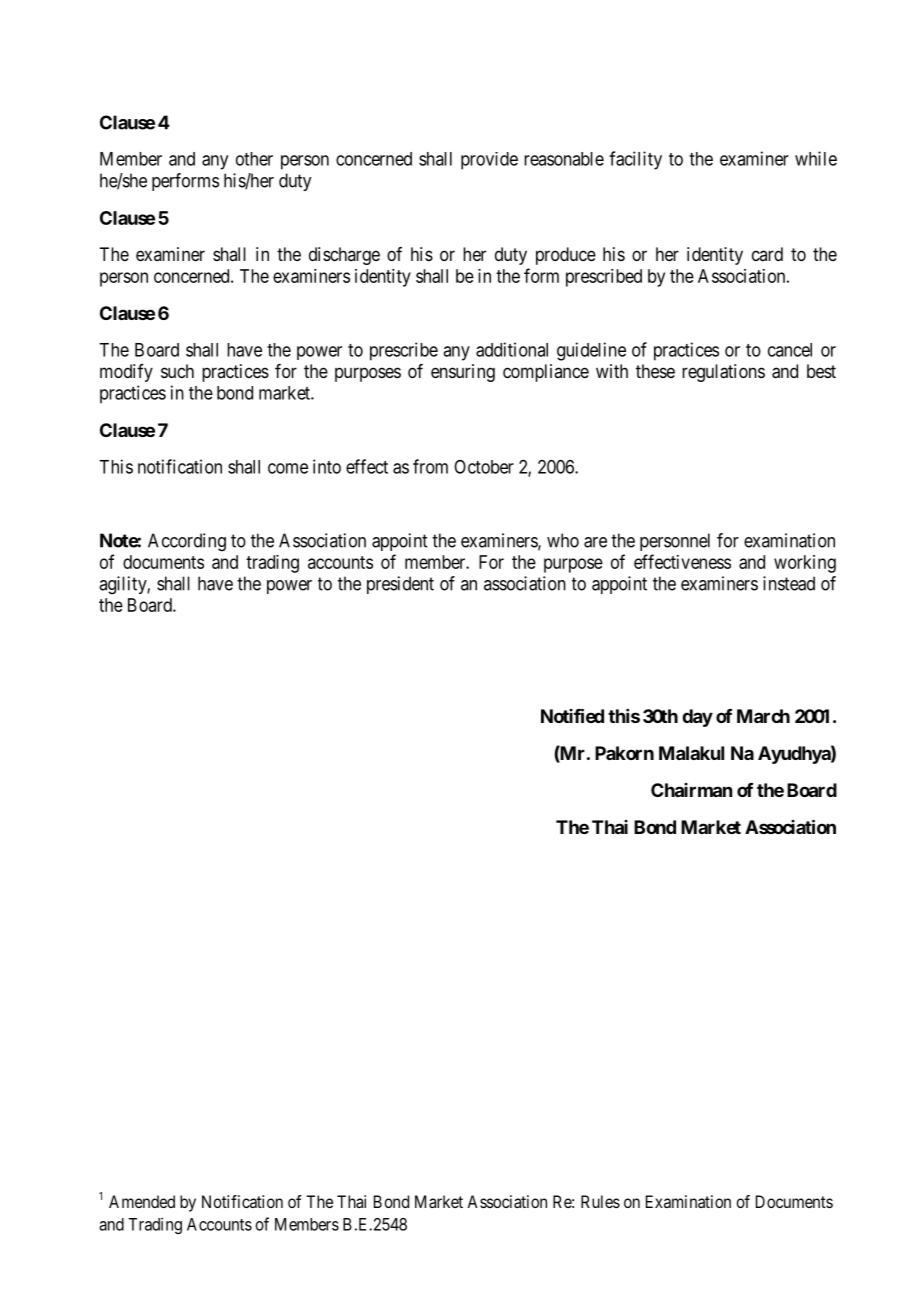 The width and height of the screenshot is (924, 1308). What do you see at coordinates (572, 715) in the screenshot?
I see `Notified` at bounding box center [572, 715].
